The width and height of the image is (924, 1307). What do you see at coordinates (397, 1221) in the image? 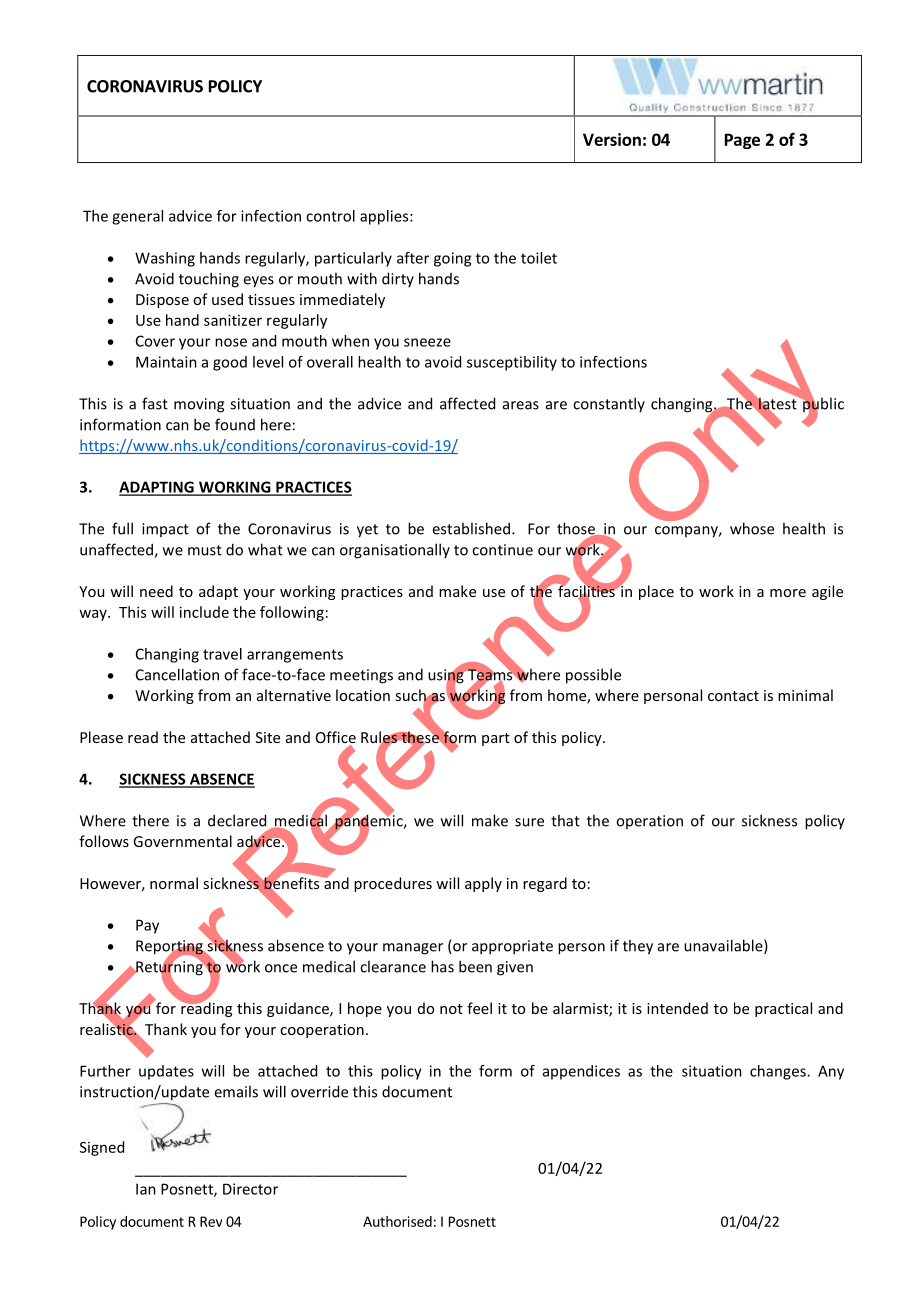
I see `Authorised` at bounding box center [397, 1221].
